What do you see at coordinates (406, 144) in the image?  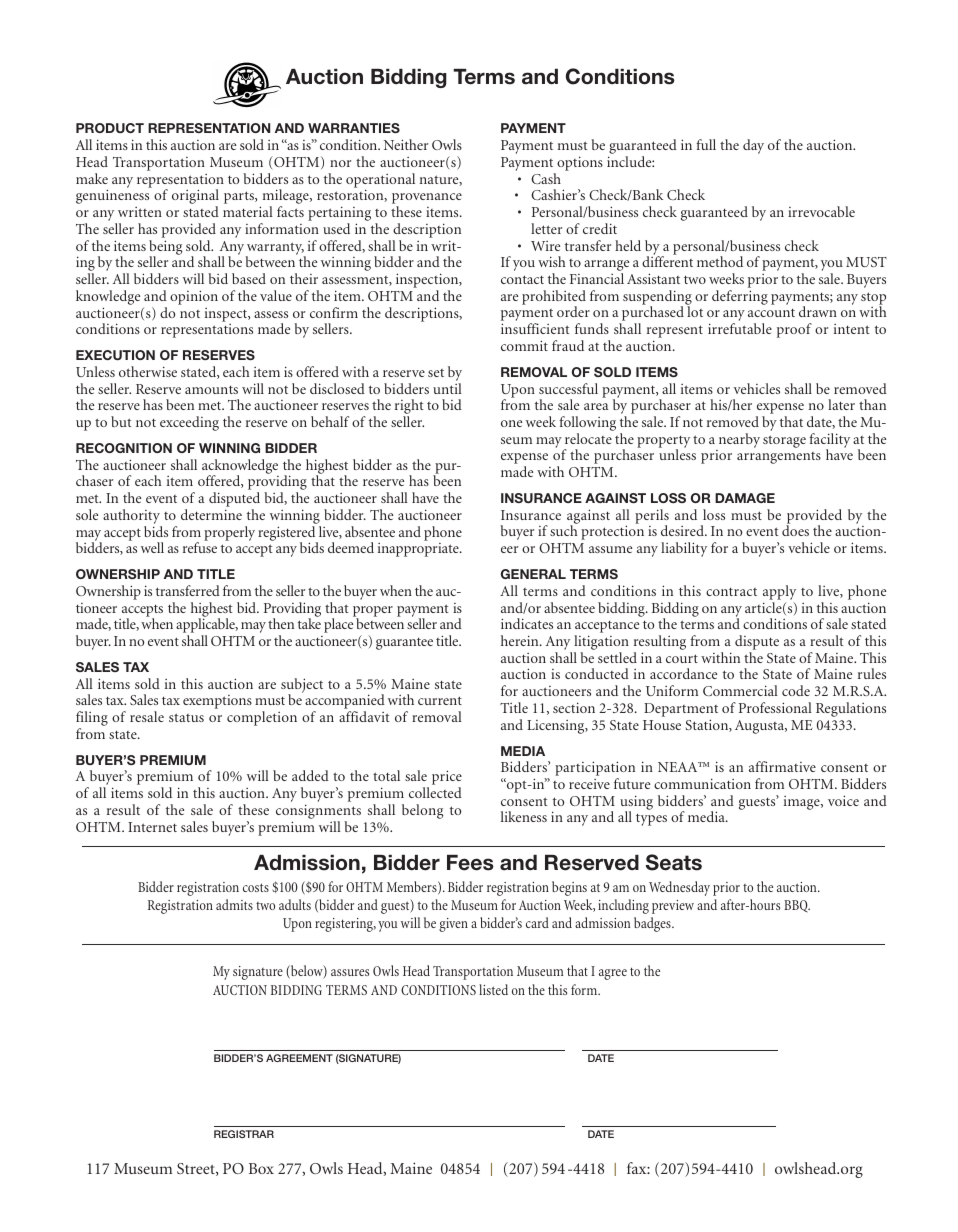 I see `Neither` at bounding box center [406, 144].
